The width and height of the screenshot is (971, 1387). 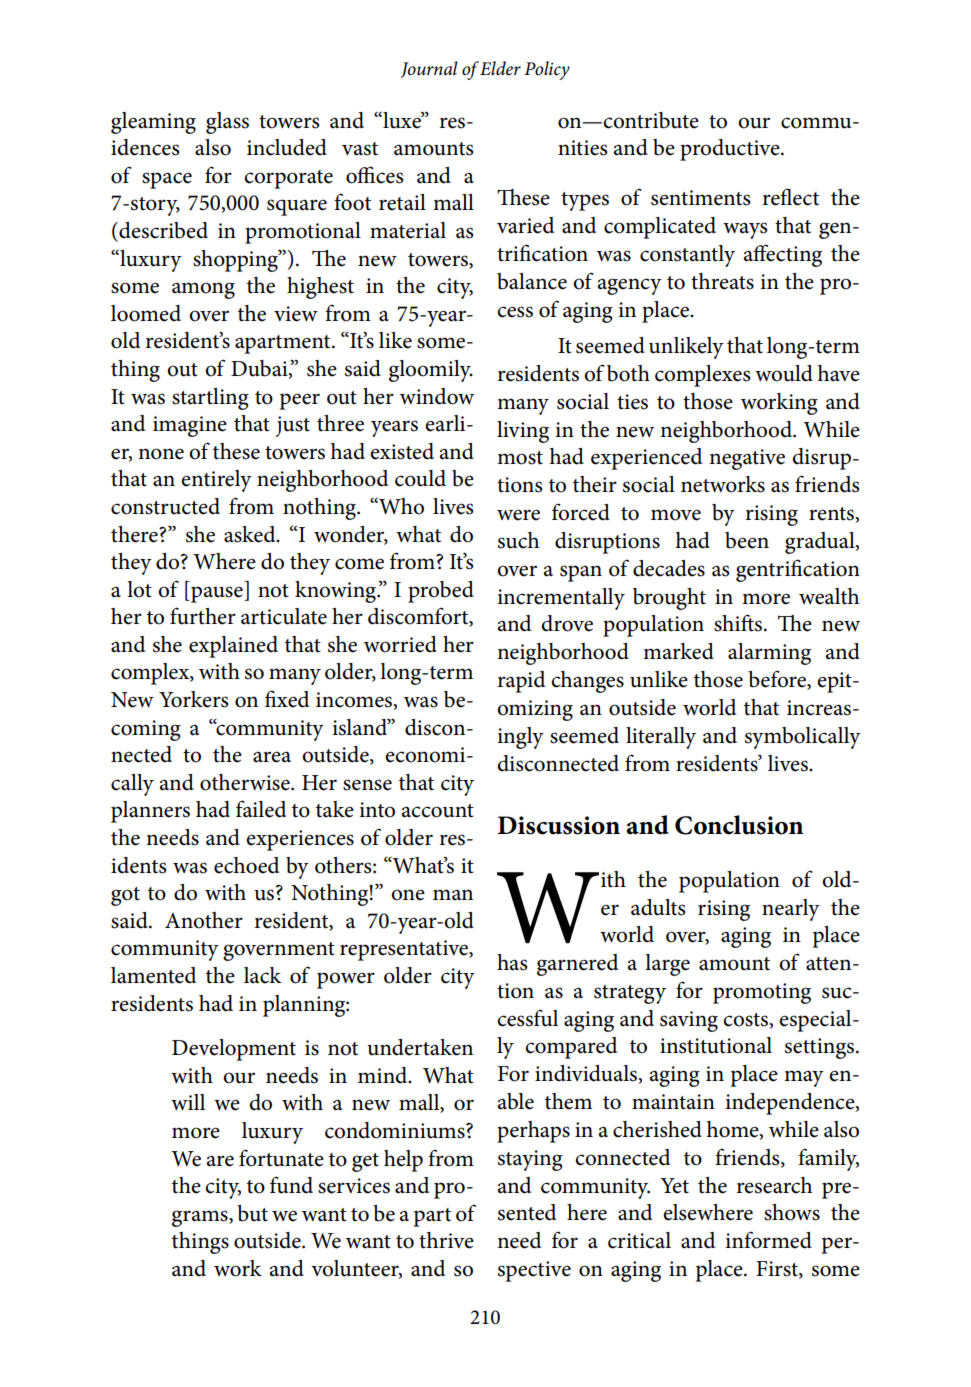 What do you see at coordinates (521, 682) in the screenshot?
I see `rapid` at bounding box center [521, 682].
